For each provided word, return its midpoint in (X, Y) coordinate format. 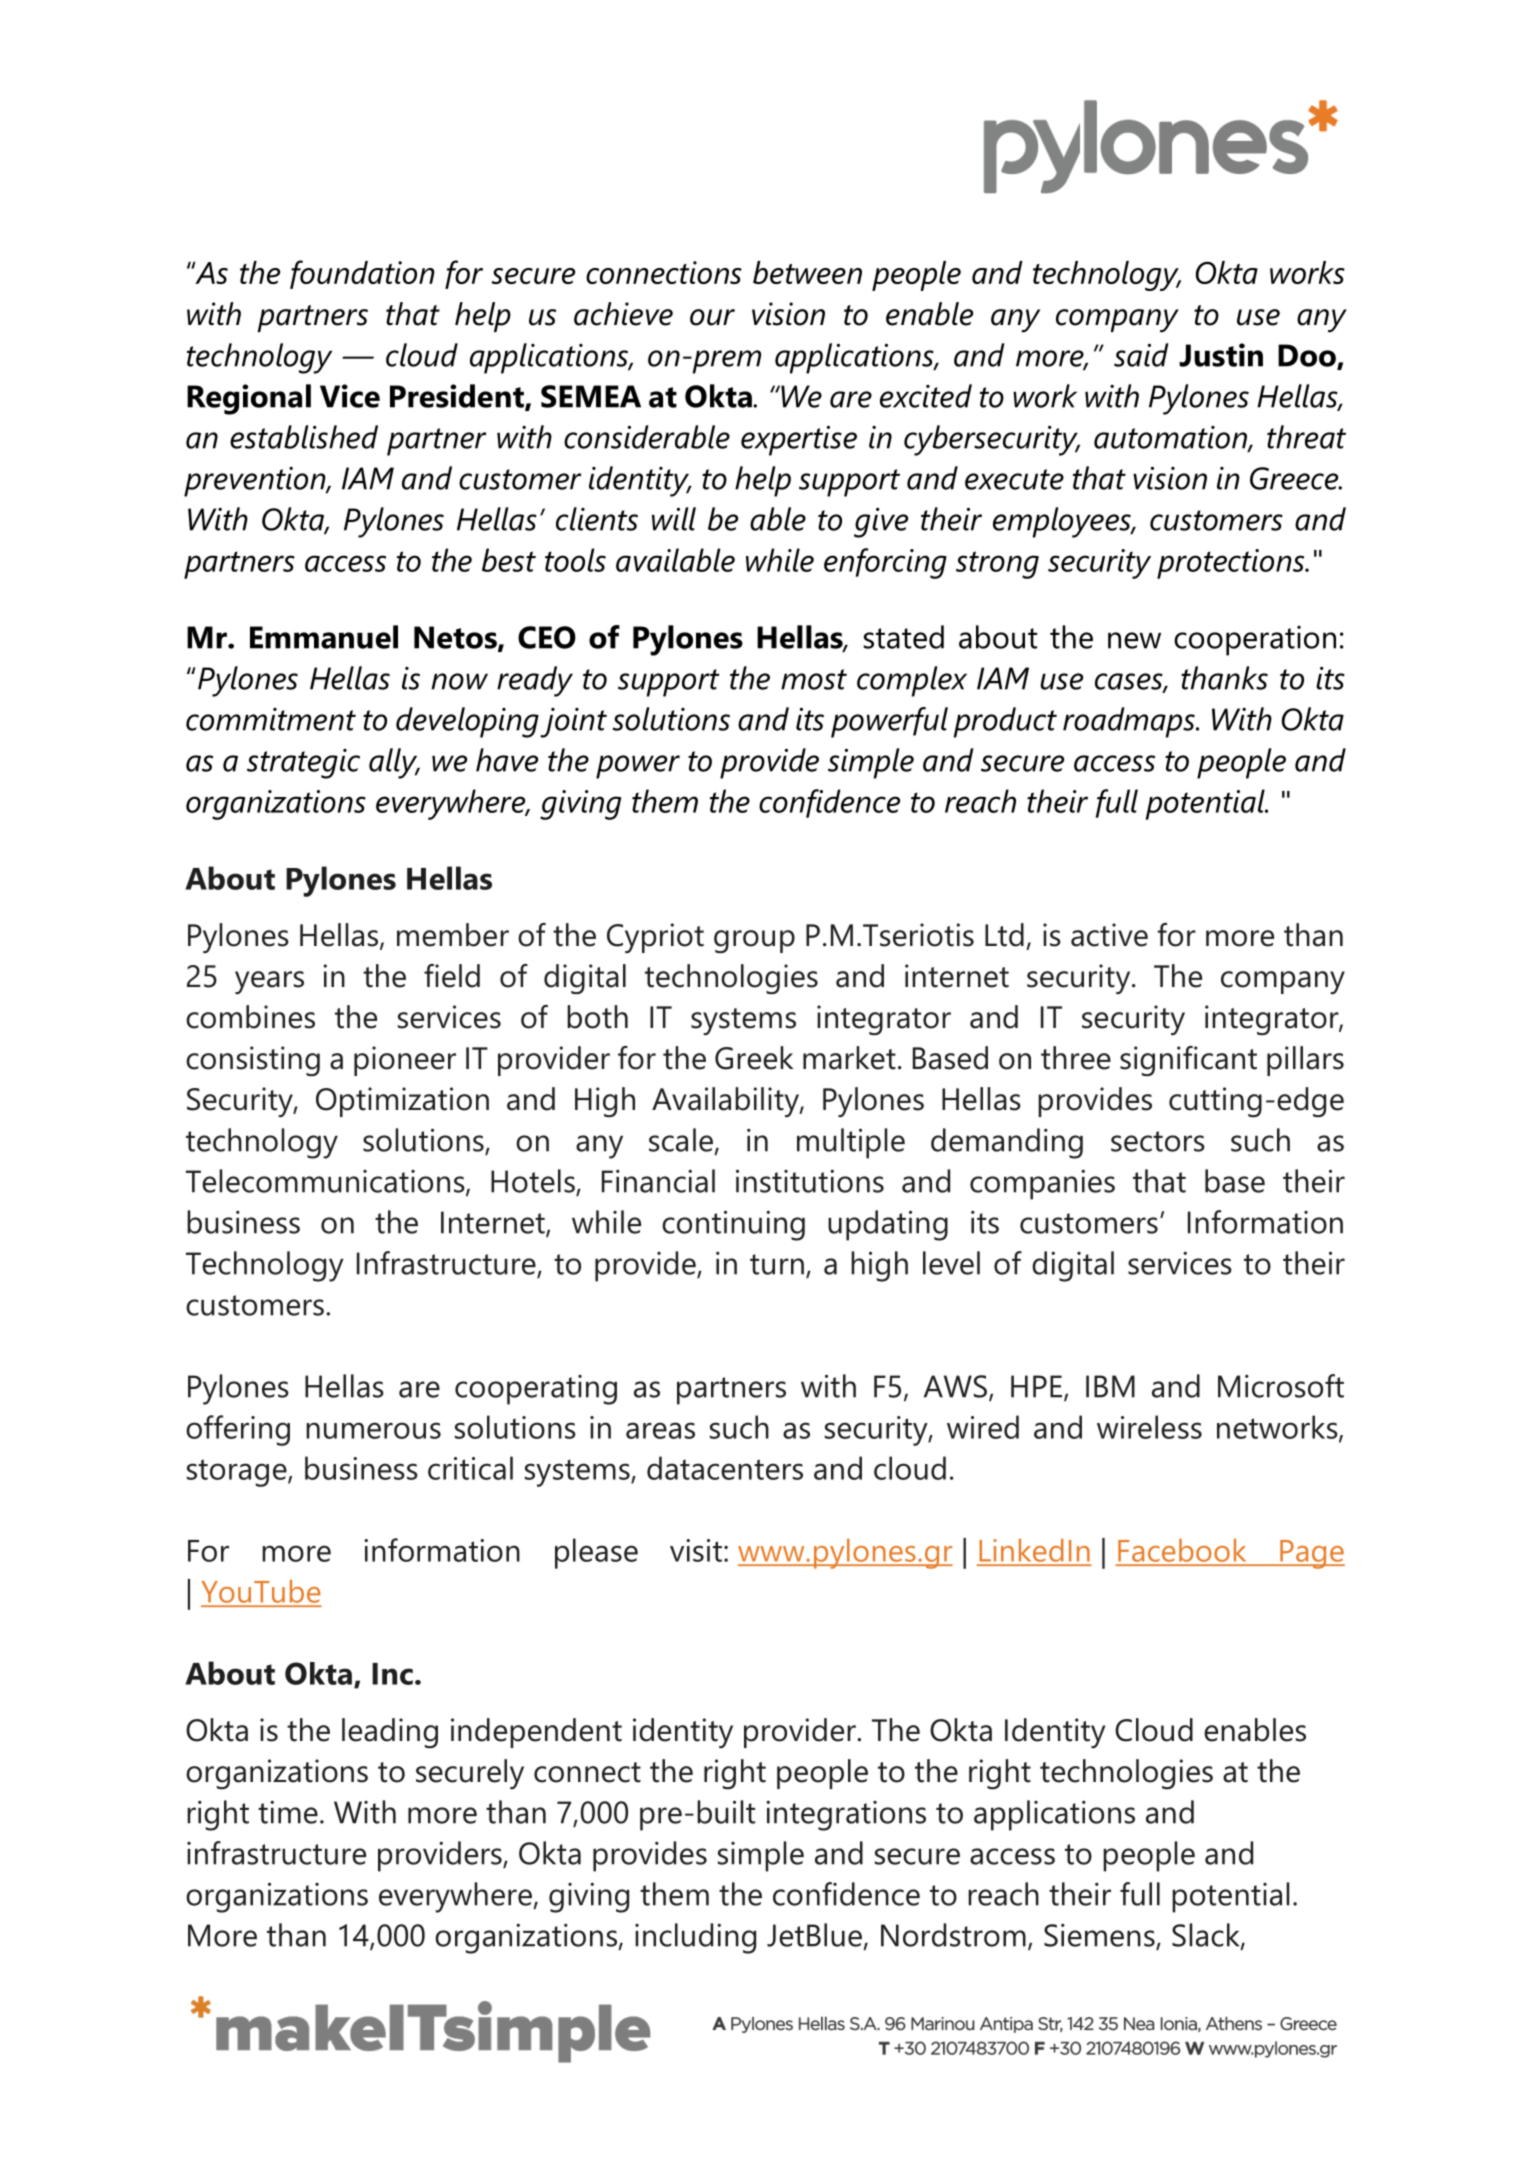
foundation (362, 274)
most (814, 679)
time (288, 1812)
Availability (726, 1102)
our (712, 317)
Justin (1221, 355)
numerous (373, 1430)
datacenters (725, 1468)
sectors (1158, 1141)
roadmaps (1130, 722)
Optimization (402, 1102)
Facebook (1182, 1550)
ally (394, 763)
